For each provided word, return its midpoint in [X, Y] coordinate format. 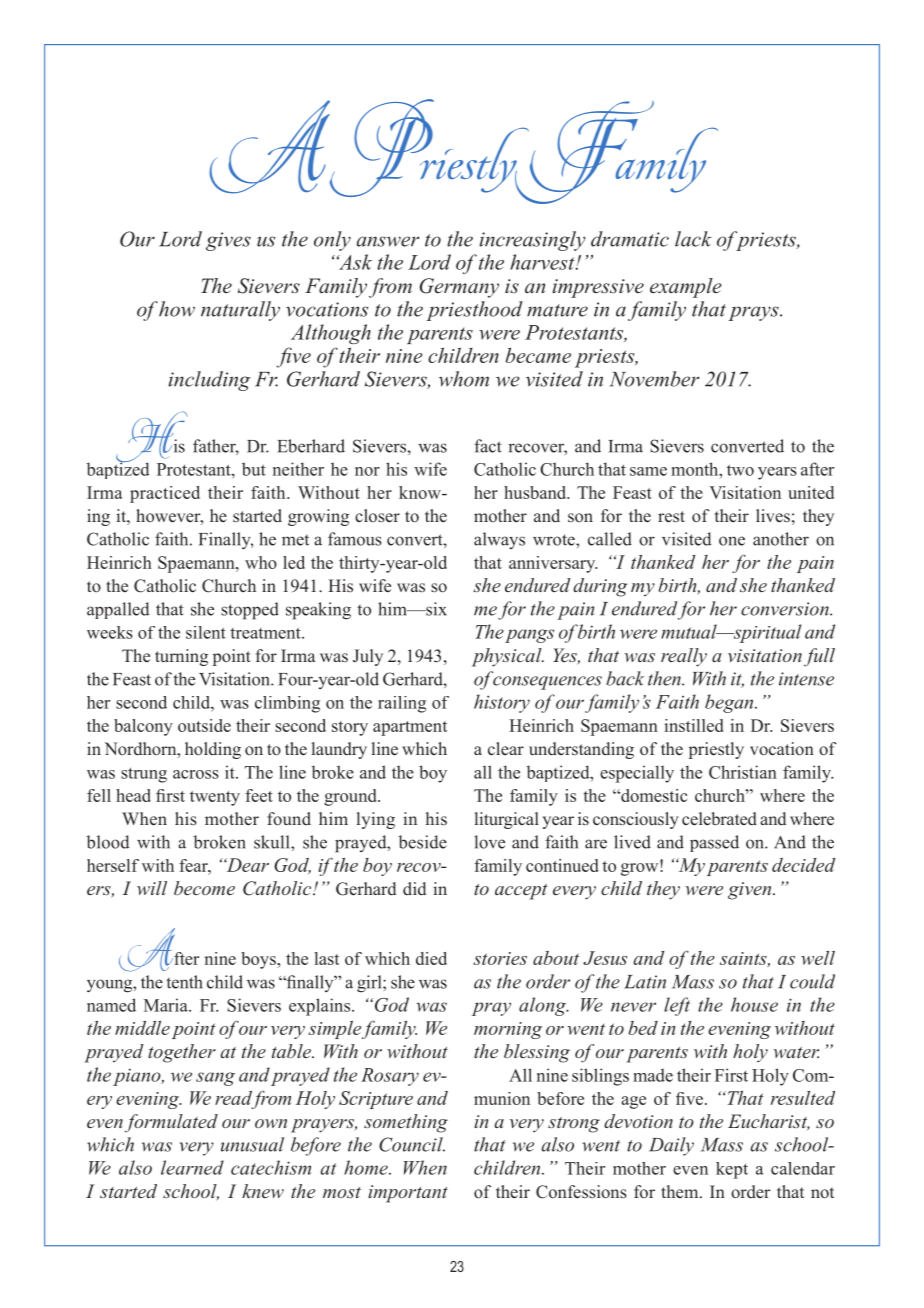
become [204, 888]
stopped [250, 611]
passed [714, 843]
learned [192, 1167]
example [686, 288]
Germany [459, 288]
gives [228, 241]
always [499, 540]
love [489, 842]
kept [732, 1170]
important [408, 1194]
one [732, 541]
